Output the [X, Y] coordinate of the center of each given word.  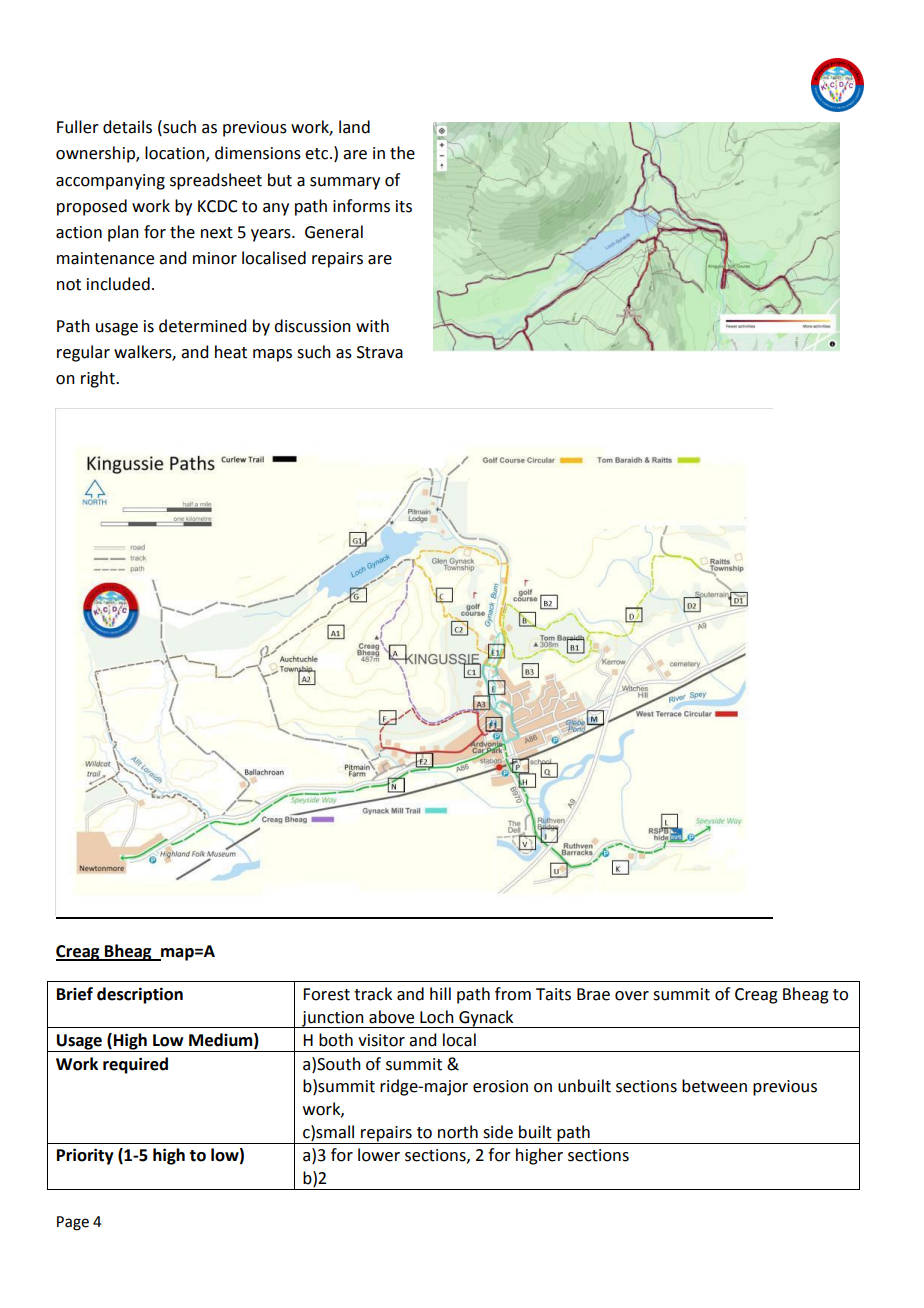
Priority [85, 1156]
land [354, 127]
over [632, 996]
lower [379, 1155]
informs [361, 206]
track [373, 994]
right [99, 379]
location [176, 154]
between [714, 1086]
